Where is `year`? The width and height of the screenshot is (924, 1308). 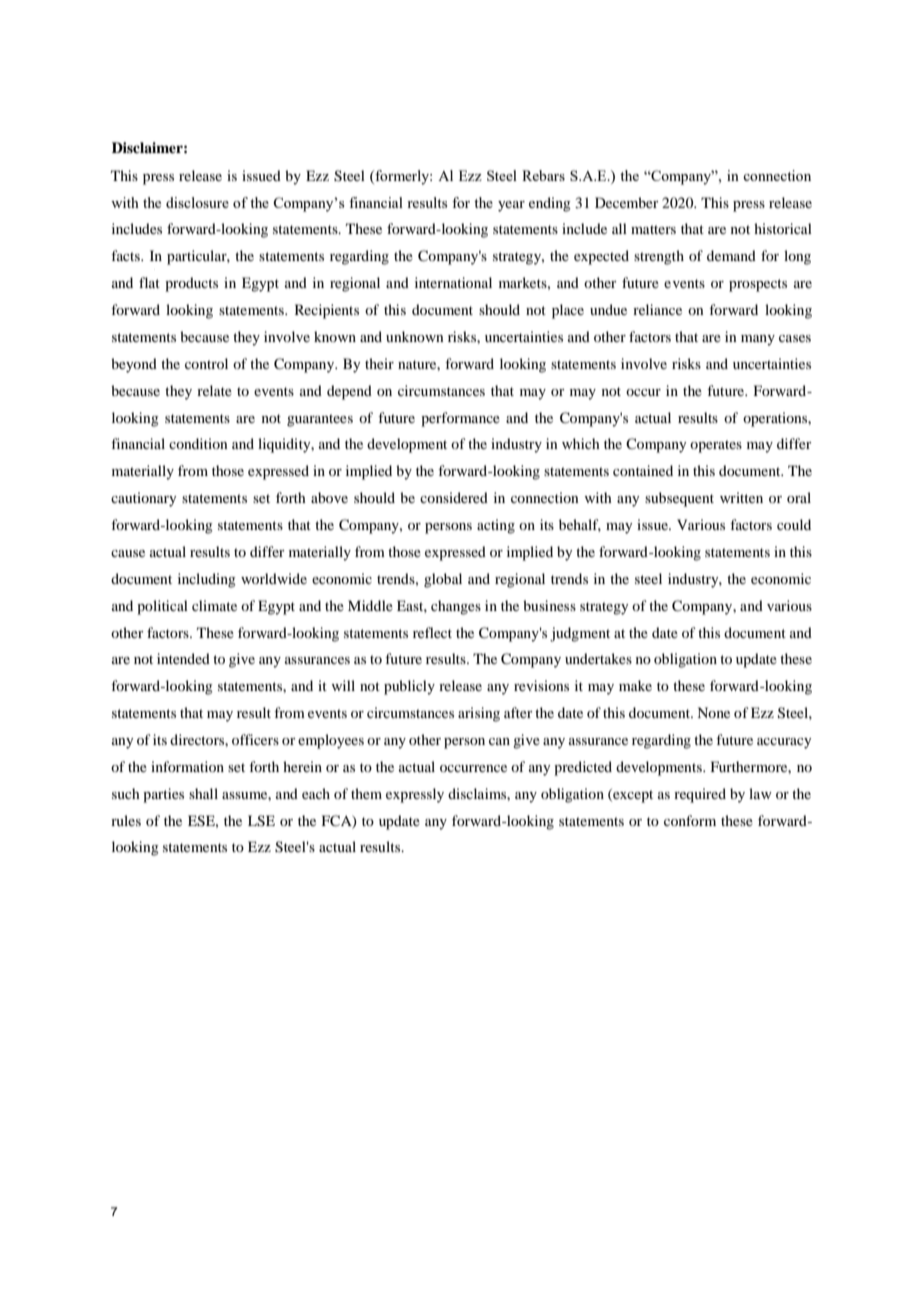 year is located at coordinates (511, 206).
